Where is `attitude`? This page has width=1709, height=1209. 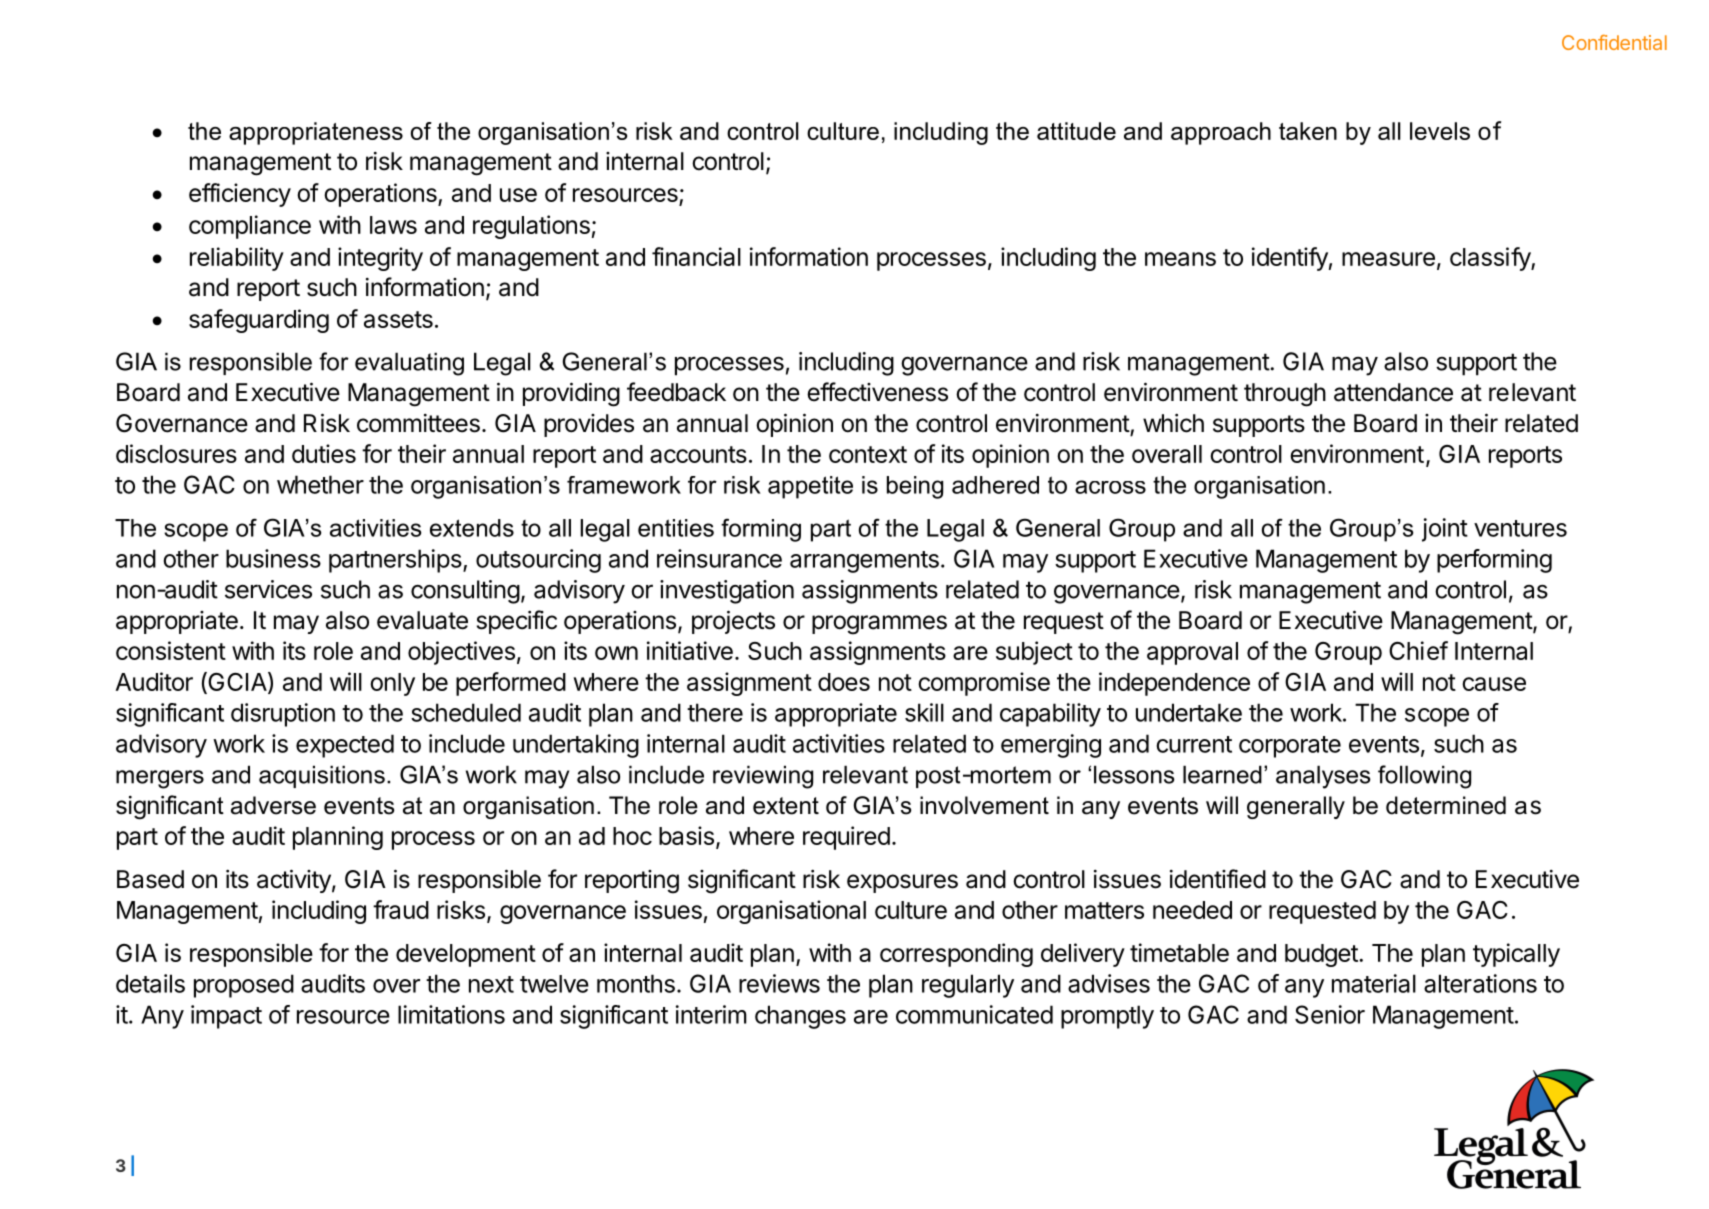
attitude is located at coordinates (1076, 131).
